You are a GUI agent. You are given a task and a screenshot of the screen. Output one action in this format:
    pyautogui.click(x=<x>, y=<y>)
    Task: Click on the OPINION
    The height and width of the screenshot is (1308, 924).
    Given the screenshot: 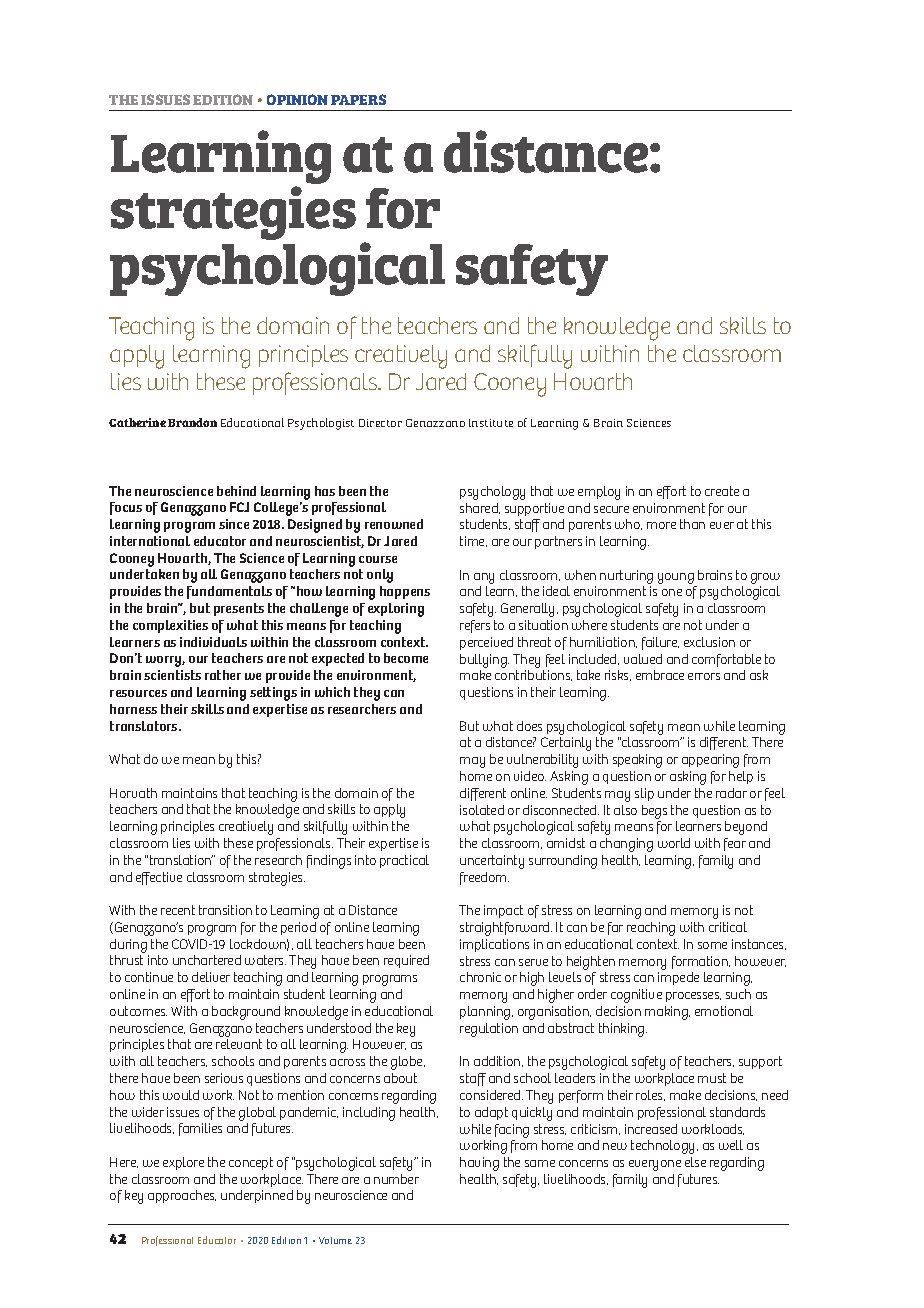 What is the action you would take?
    pyautogui.click(x=297, y=99)
